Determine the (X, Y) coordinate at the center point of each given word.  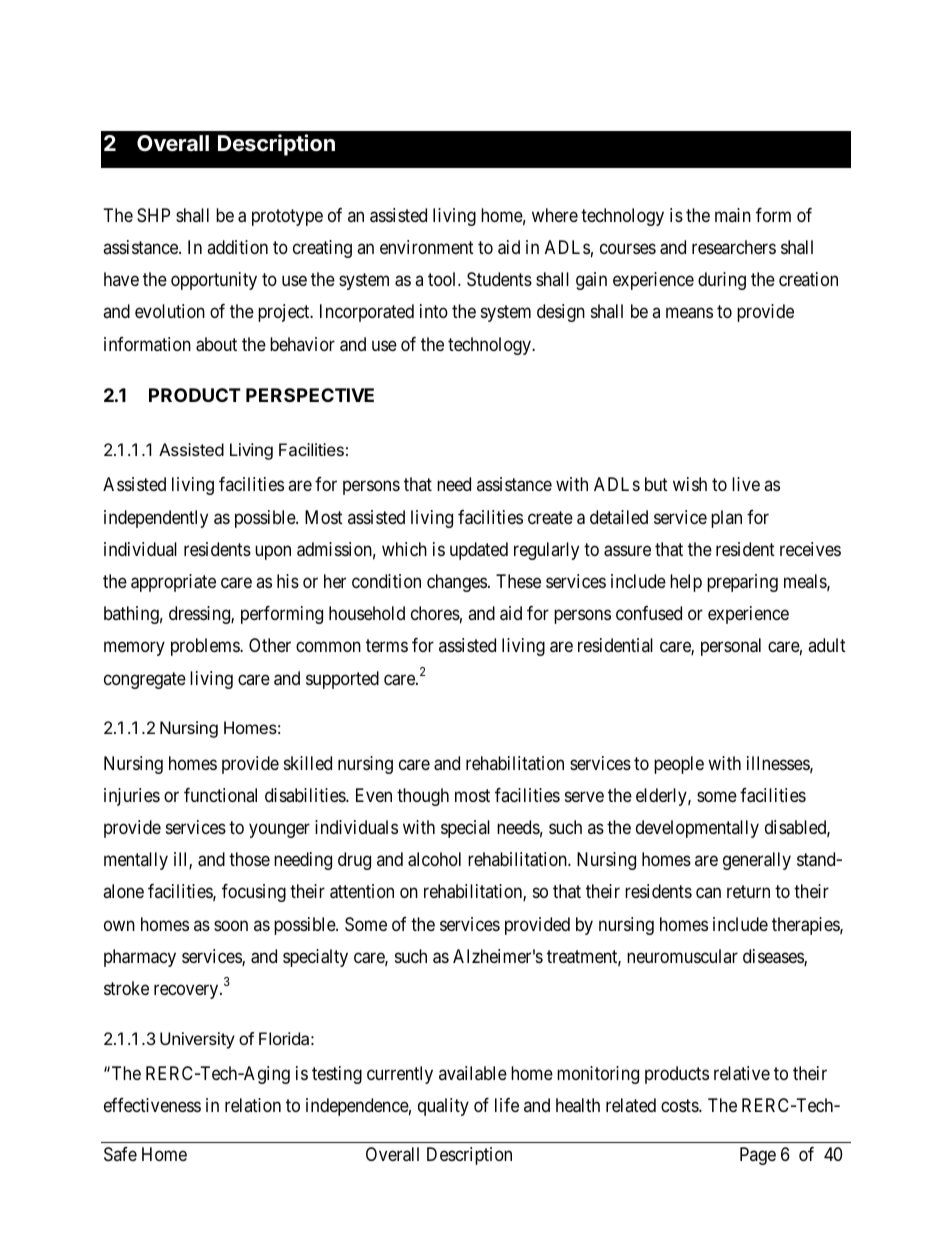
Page (758, 1156)
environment (427, 247)
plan (726, 519)
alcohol (434, 859)
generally (757, 861)
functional (220, 795)
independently (156, 519)
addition (237, 247)
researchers (734, 247)
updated (479, 551)
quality (443, 1107)
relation (253, 1105)
